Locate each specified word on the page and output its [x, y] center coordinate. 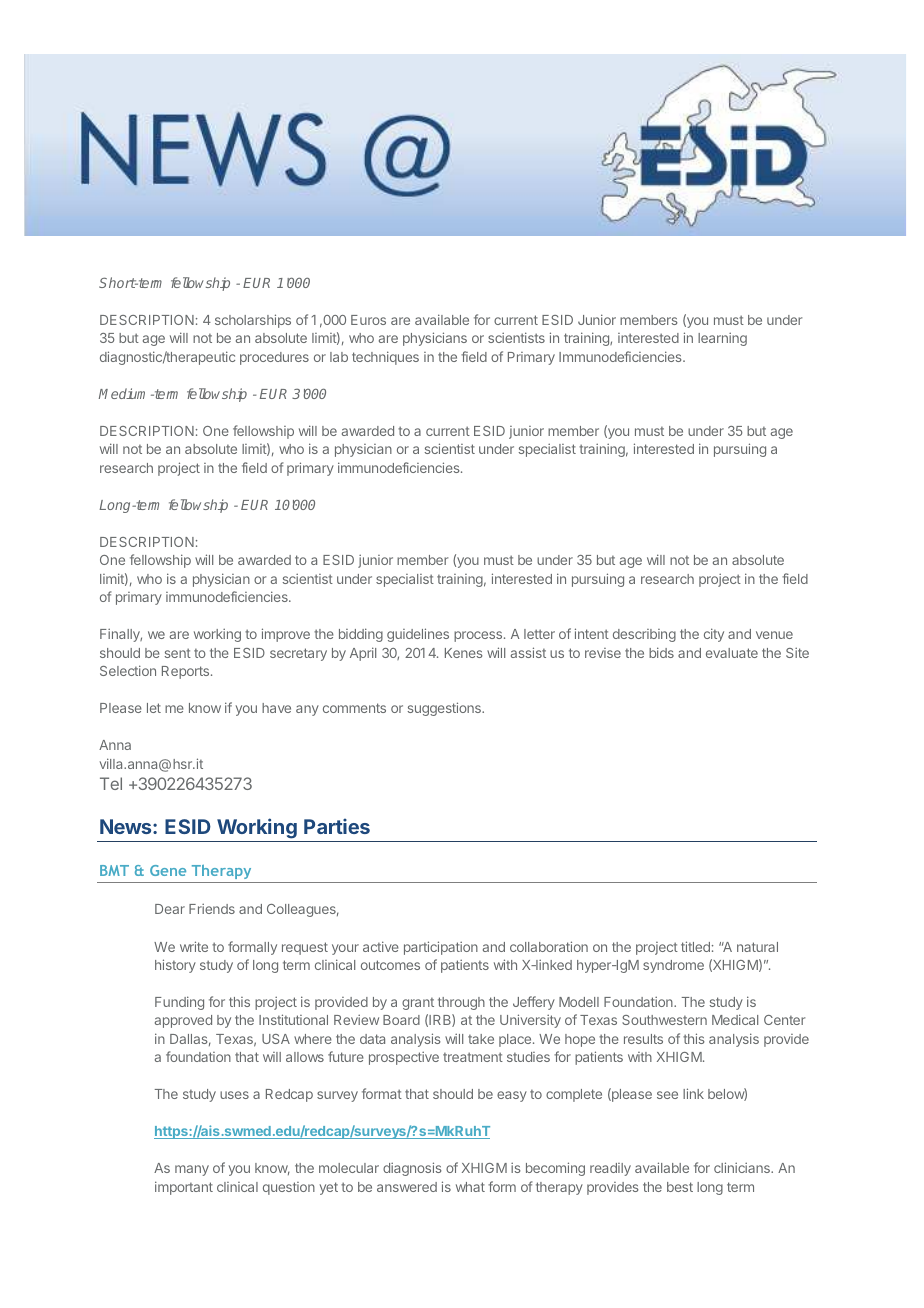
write [194, 946]
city [714, 635]
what [470, 1187]
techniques [385, 358]
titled [695, 946]
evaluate [732, 653]
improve [286, 635]
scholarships [253, 321]
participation [441, 948]
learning [722, 339]
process [478, 636]
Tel [111, 783]
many [192, 1170]
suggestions [445, 709]
